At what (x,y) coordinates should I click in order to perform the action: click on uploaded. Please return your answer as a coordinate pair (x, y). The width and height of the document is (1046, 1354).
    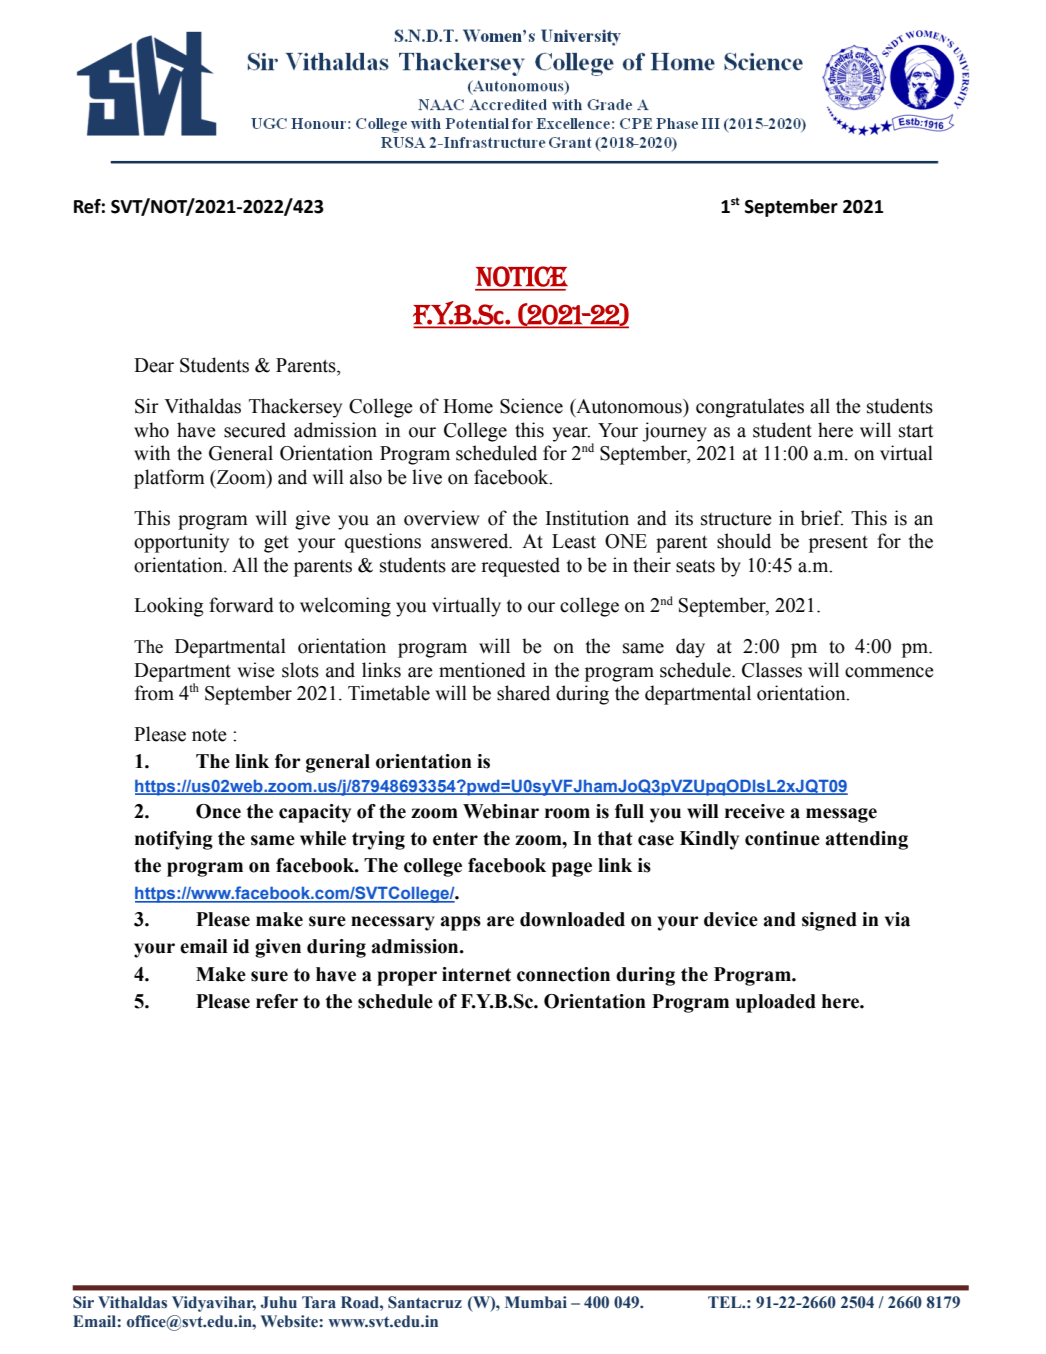
    Looking at the image, I should click on (776, 1003).
